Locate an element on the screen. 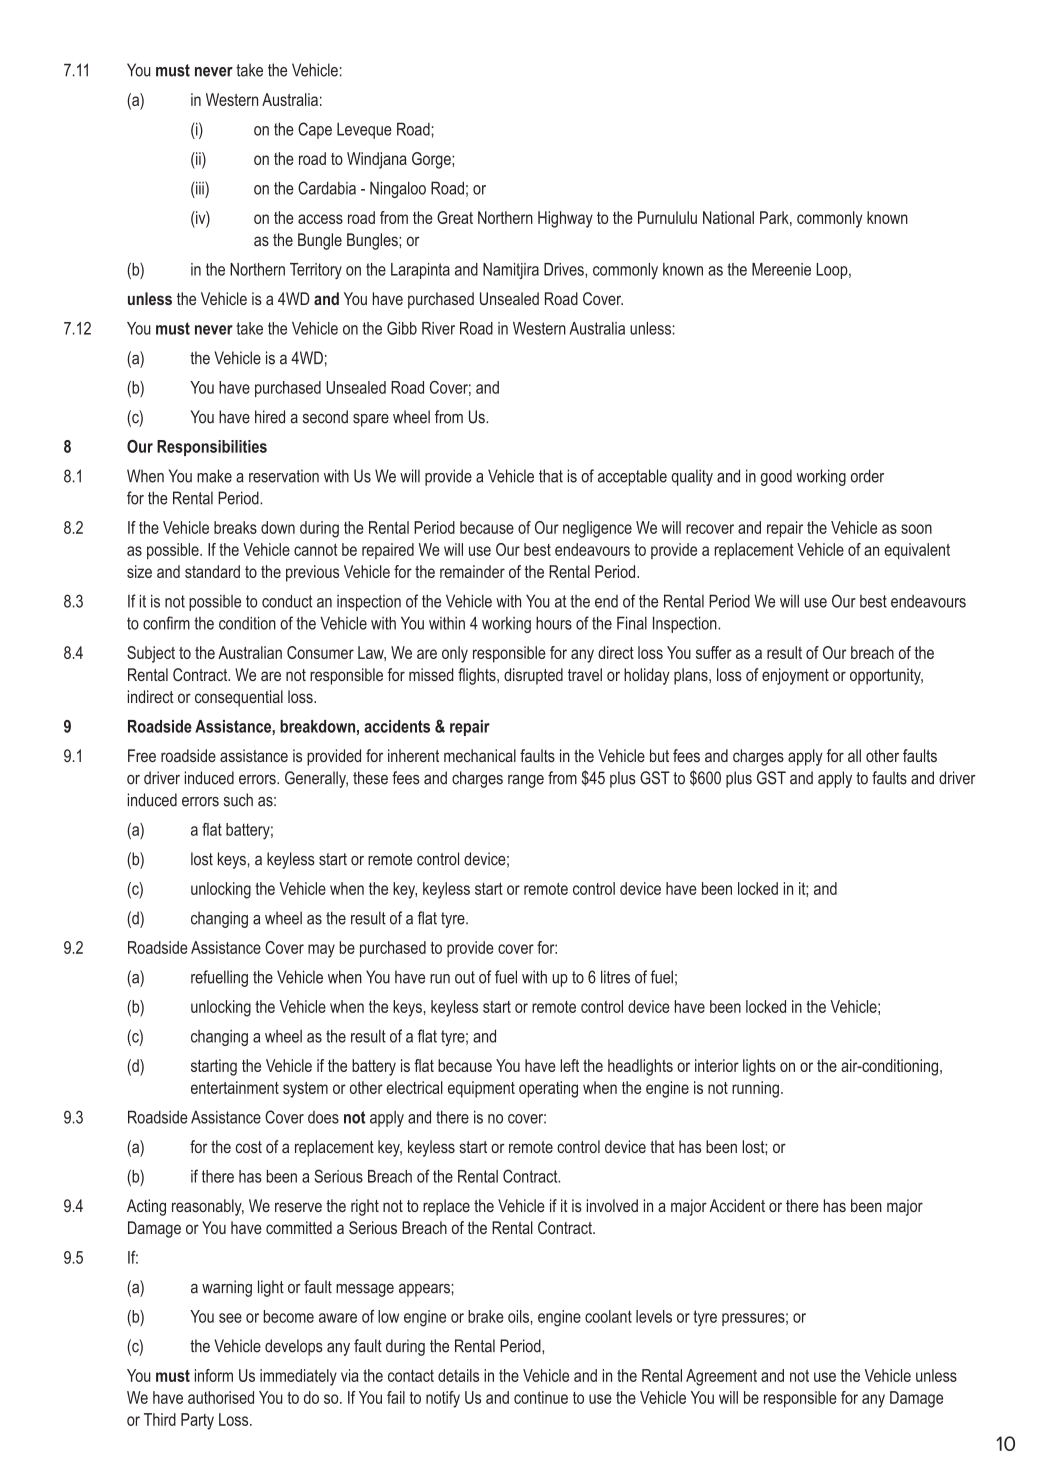 This screenshot has width=1049, height=1484. standard is located at coordinates (212, 571).
